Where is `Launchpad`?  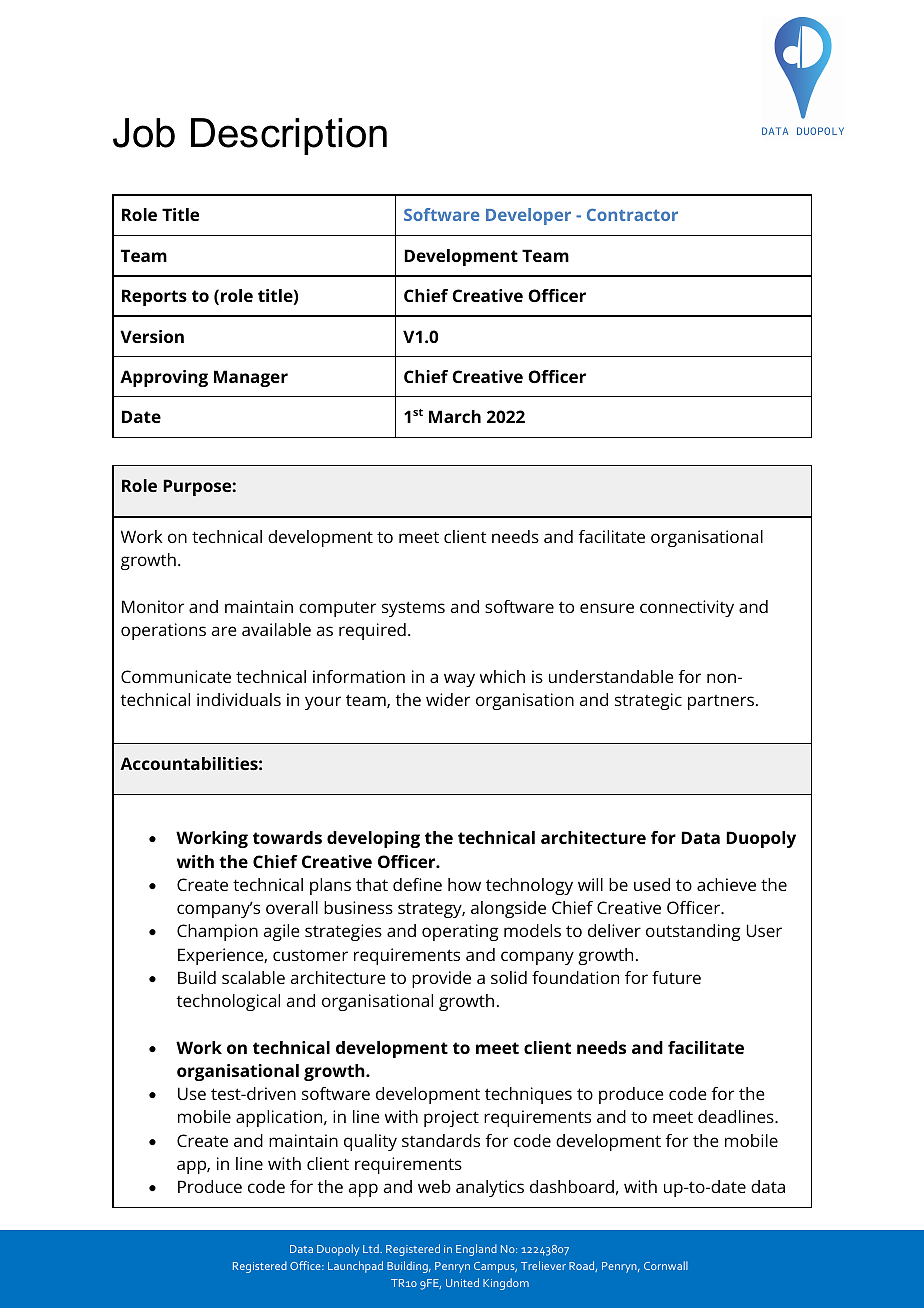
Launchpad is located at coordinates (355, 1267).
